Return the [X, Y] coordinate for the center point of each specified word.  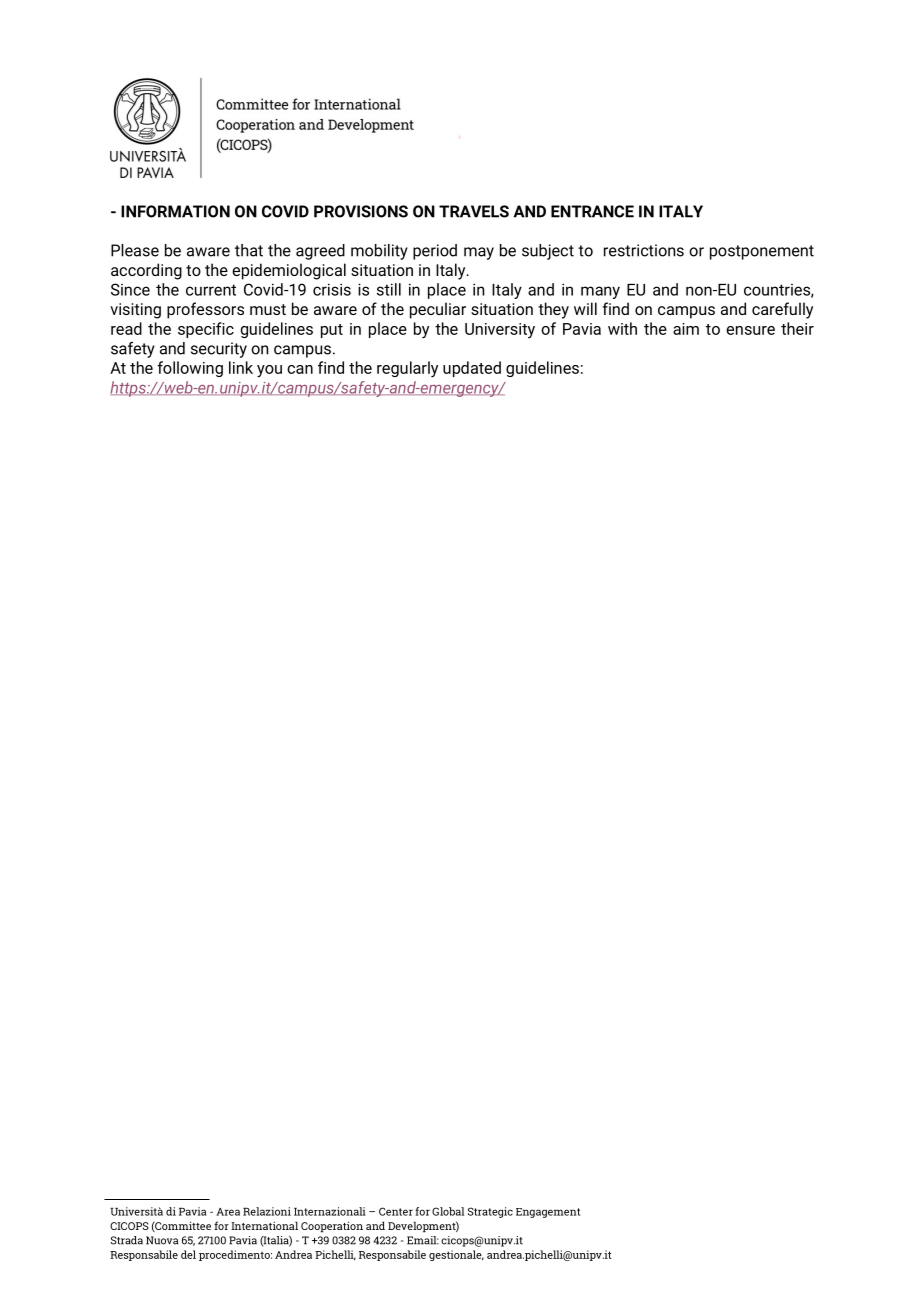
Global [448, 1211]
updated [472, 369]
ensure [750, 330]
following [190, 369]
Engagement [548, 1213]
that [249, 250]
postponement [762, 252]
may [479, 253]
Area [228, 1212]
